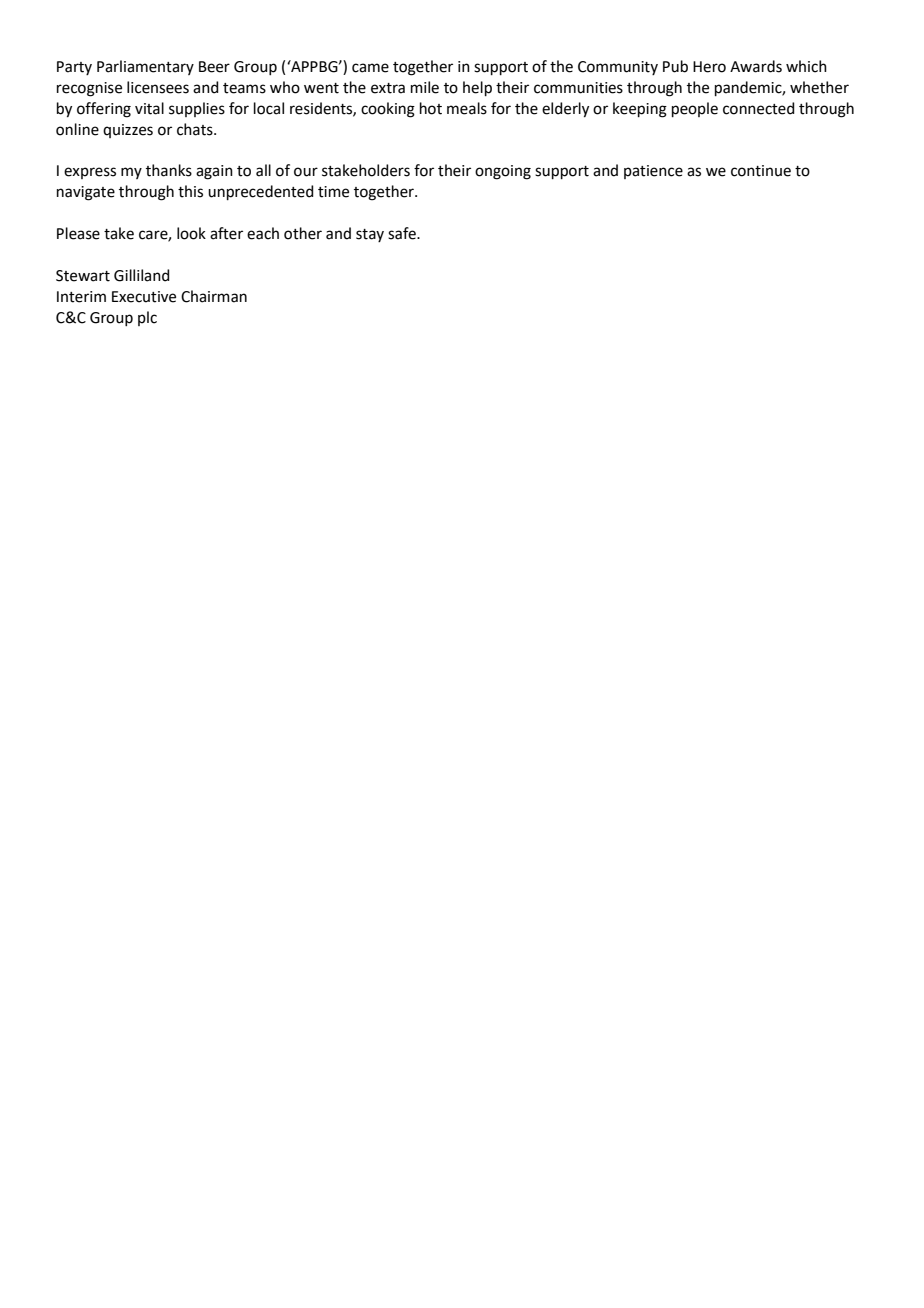  What do you see at coordinates (214, 296) in the screenshot?
I see `Chairman` at bounding box center [214, 296].
